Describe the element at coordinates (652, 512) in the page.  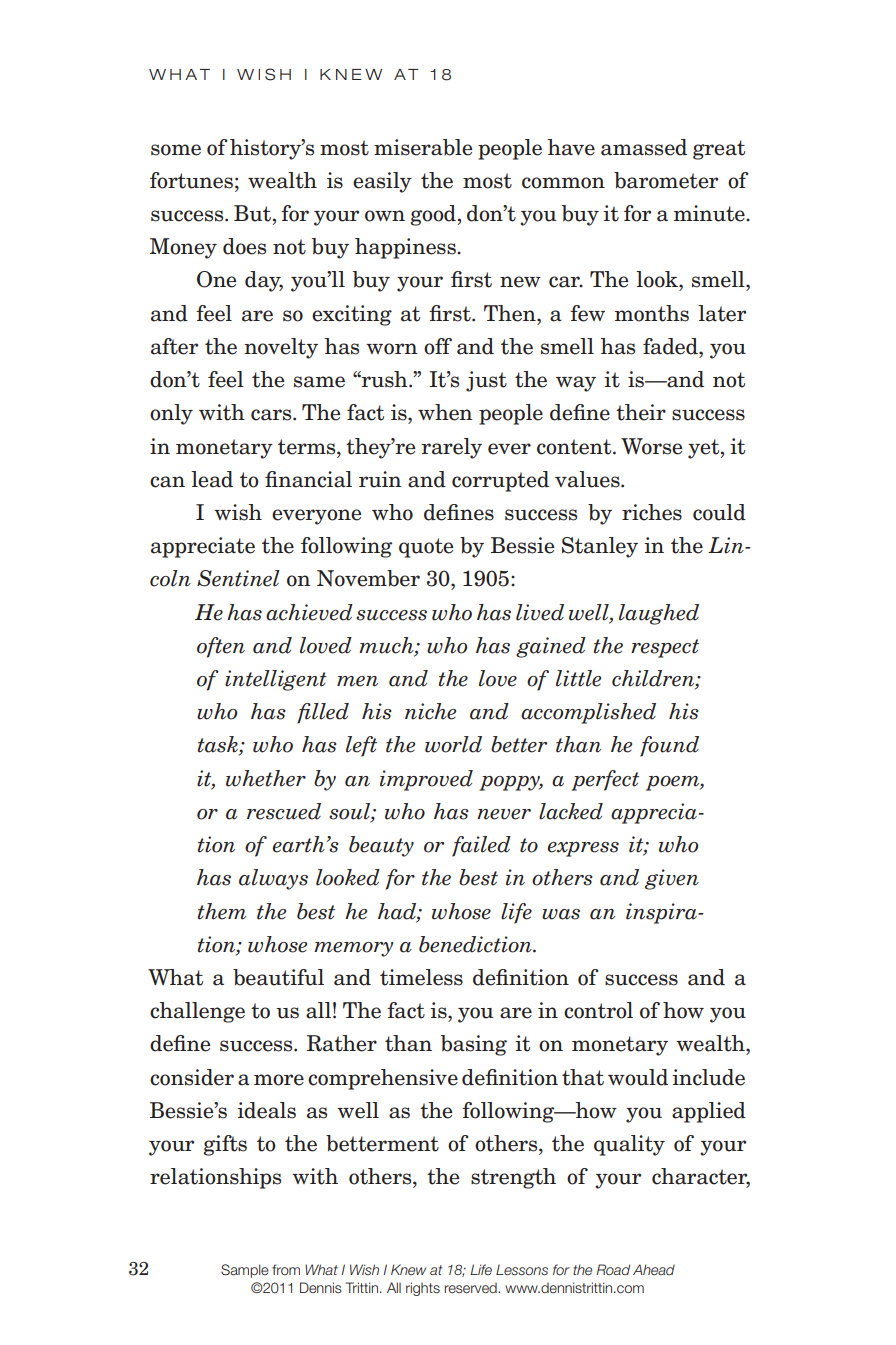
I see `riches` at that location.
